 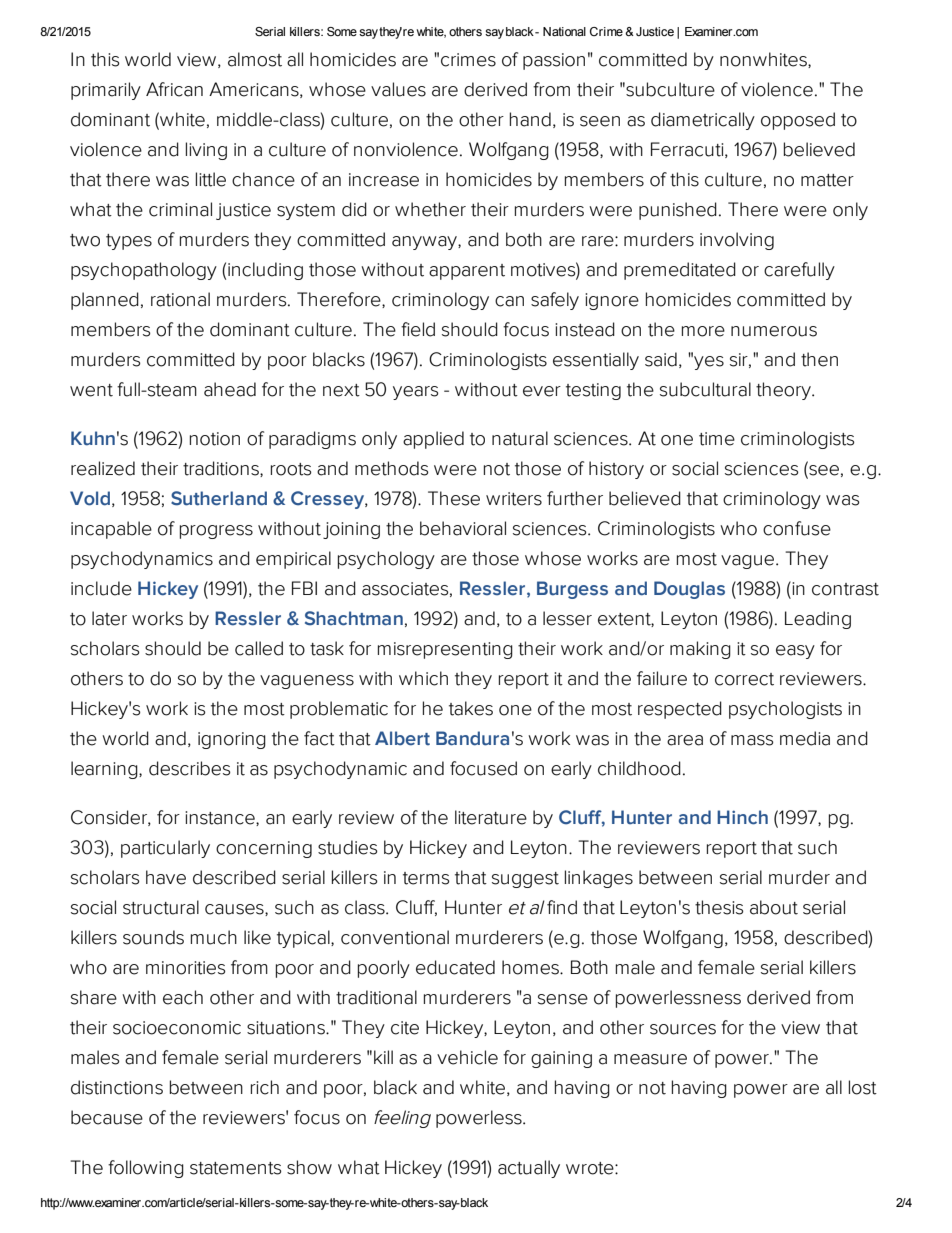 I want to click on Leading, so click(x=818, y=620).
